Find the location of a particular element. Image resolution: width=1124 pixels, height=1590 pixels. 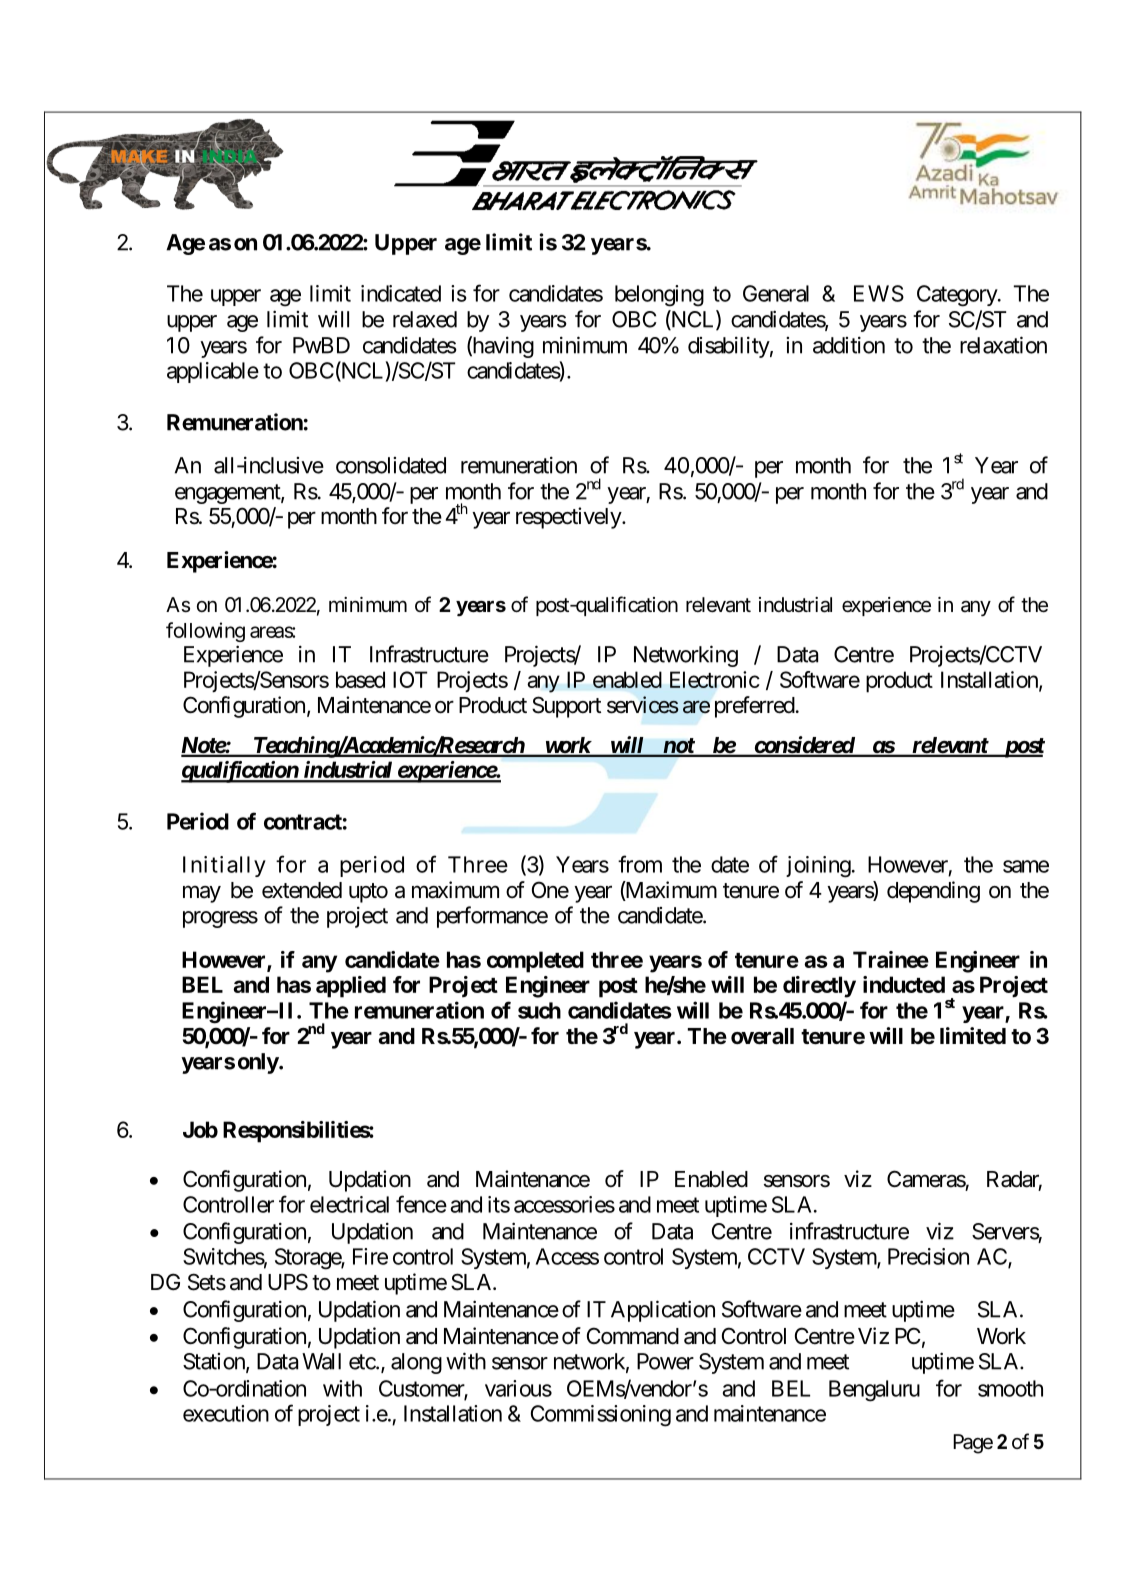

indicated is located at coordinates (401, 293).
